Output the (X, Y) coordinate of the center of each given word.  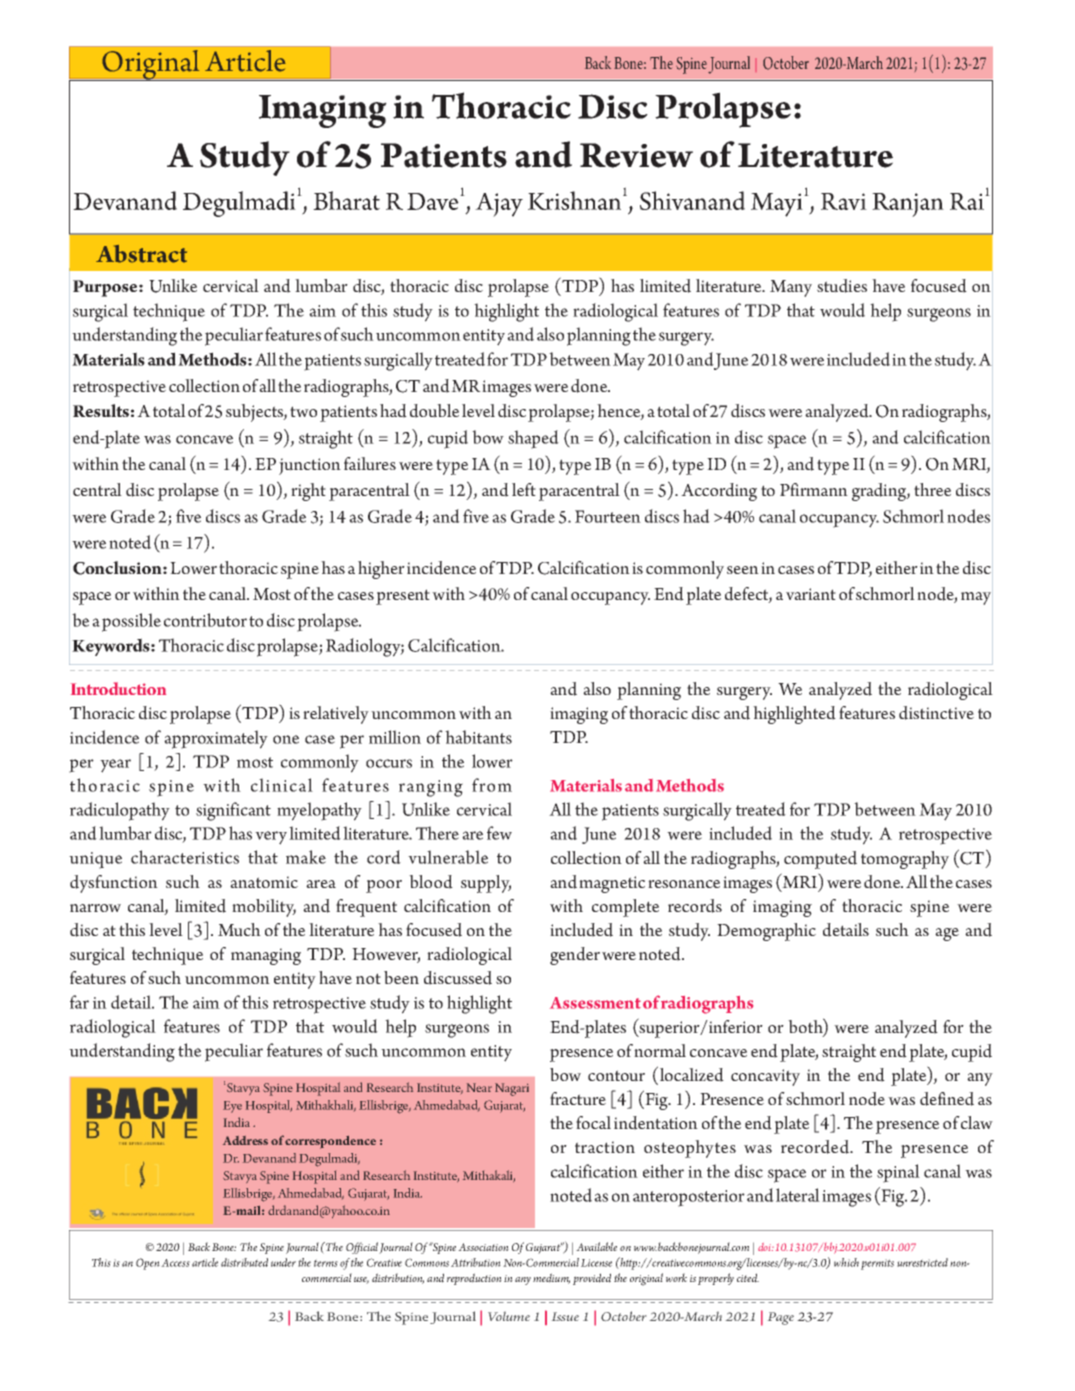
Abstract (141, 254)
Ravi (844, 201)
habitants (478, 737)
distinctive (936, 713)
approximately (216, 739)
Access (175, 1263)
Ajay (499, 205)
